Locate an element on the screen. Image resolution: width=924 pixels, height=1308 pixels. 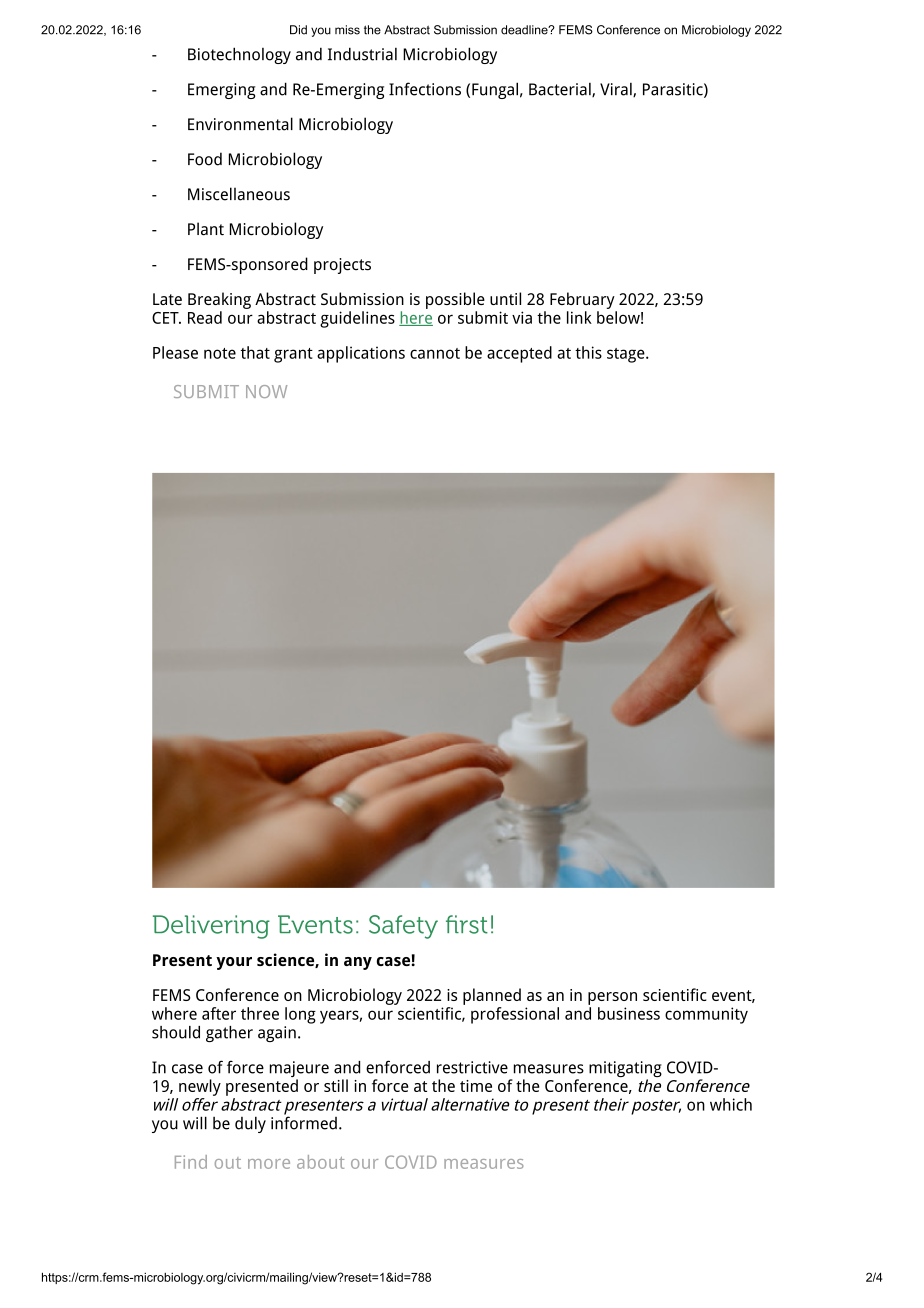
mitigating is located at coordinates (625, 1070).
